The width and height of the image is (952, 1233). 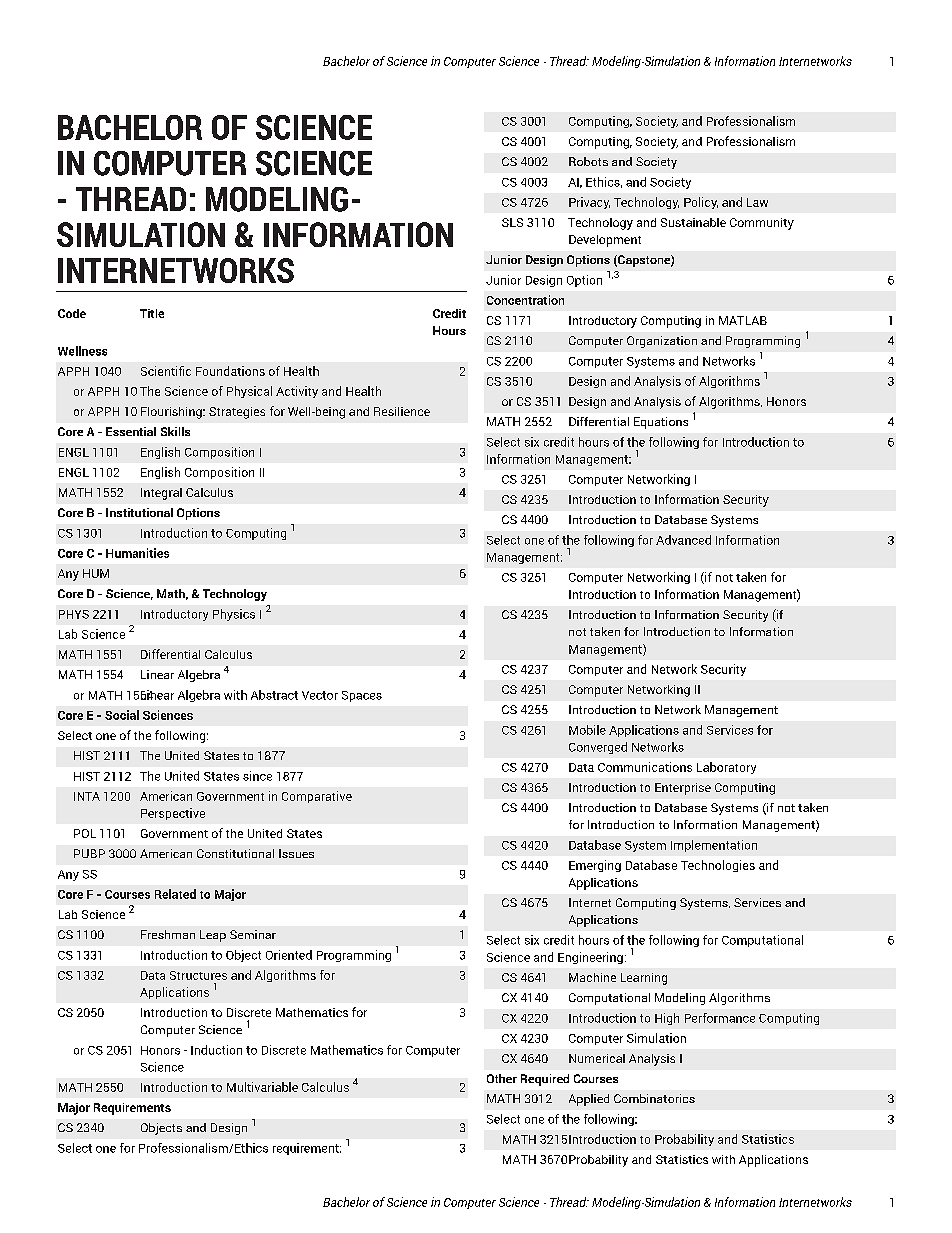 I want to click on Perspective, so click(x=173, y=814).
